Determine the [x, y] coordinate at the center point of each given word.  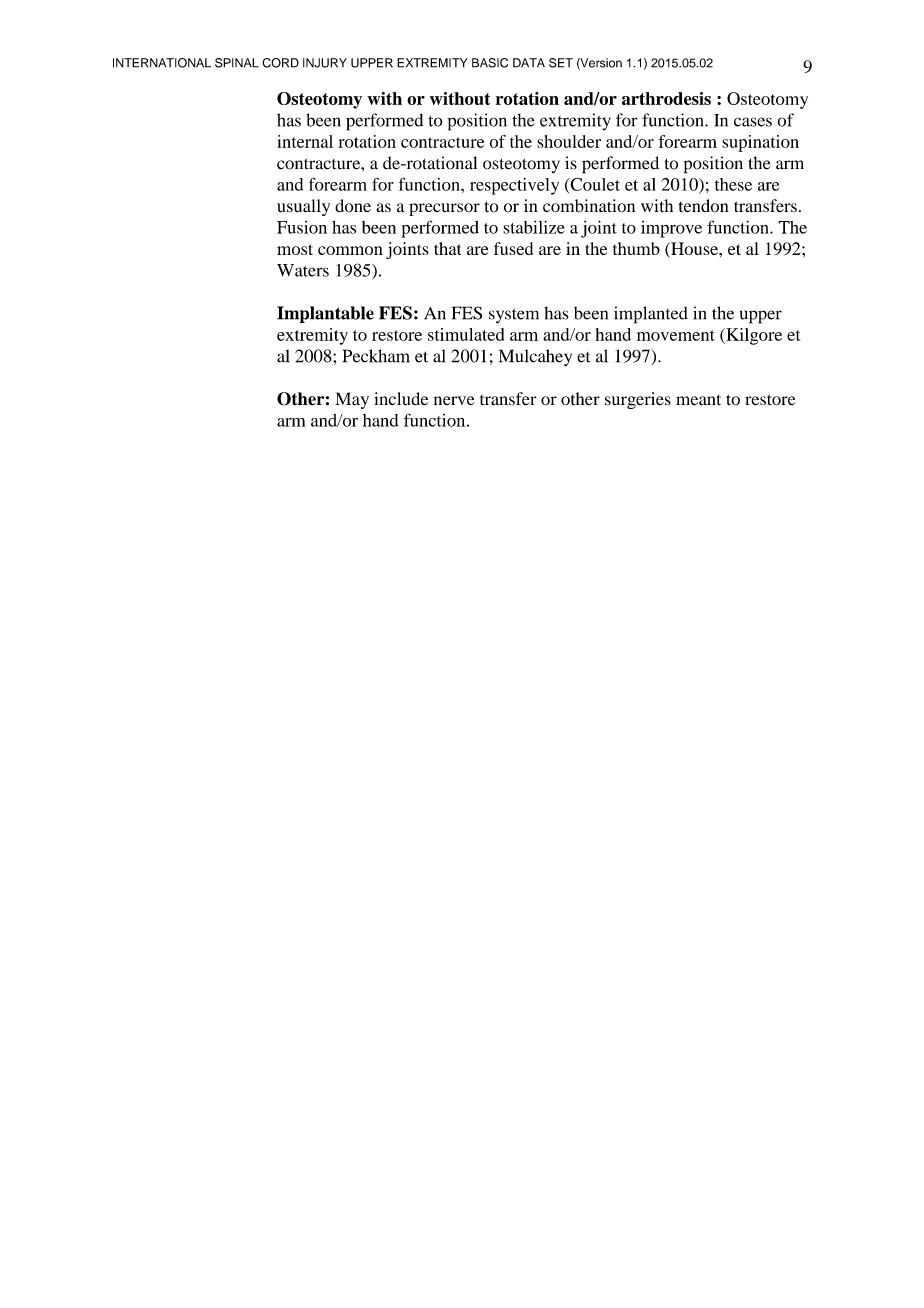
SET [561, 63]
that [448, 248]
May [352, 400]
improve [671, 229]
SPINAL [237, 63]
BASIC [490, 63]
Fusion [302, 227]
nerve [454, 401]
